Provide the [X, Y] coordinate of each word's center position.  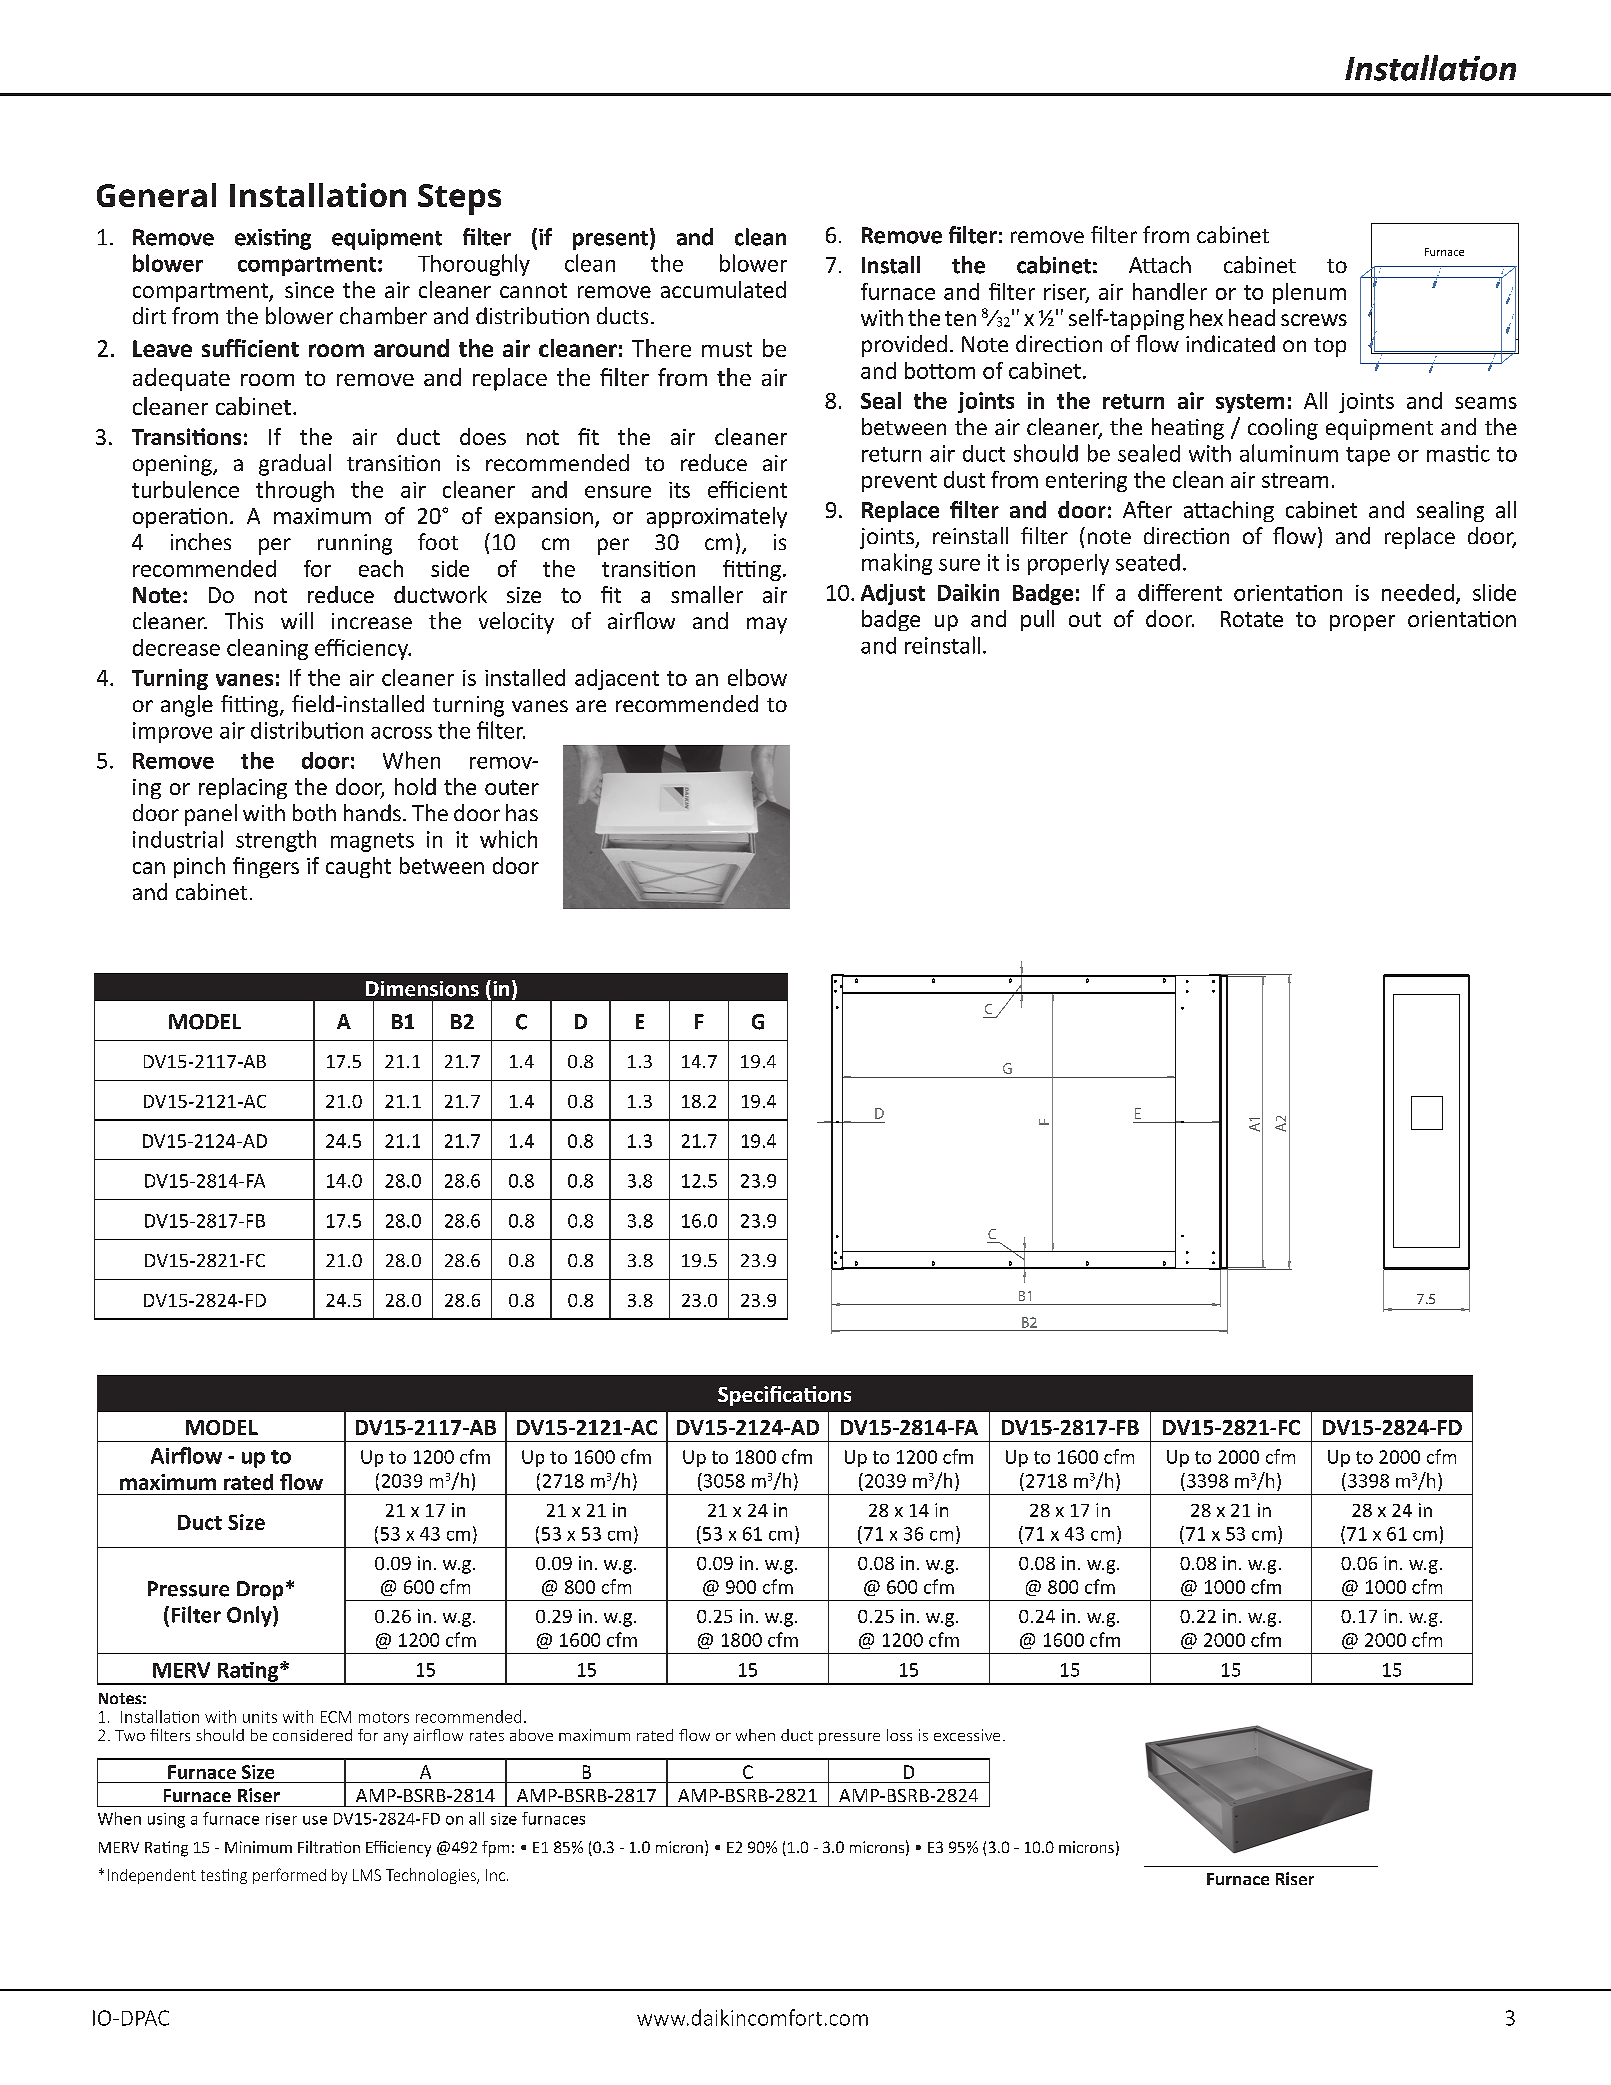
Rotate [1252, 619]
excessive [967, 1735]
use [315, 1820]
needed [1418, 592]
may [767, 625]
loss [899, 1735]
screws [1314, 320]
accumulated [723, 289]
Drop [260, 1590]
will [297, 620]
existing [273, 239]
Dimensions [422, 989]
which [508, 839]
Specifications [784, 1396]
